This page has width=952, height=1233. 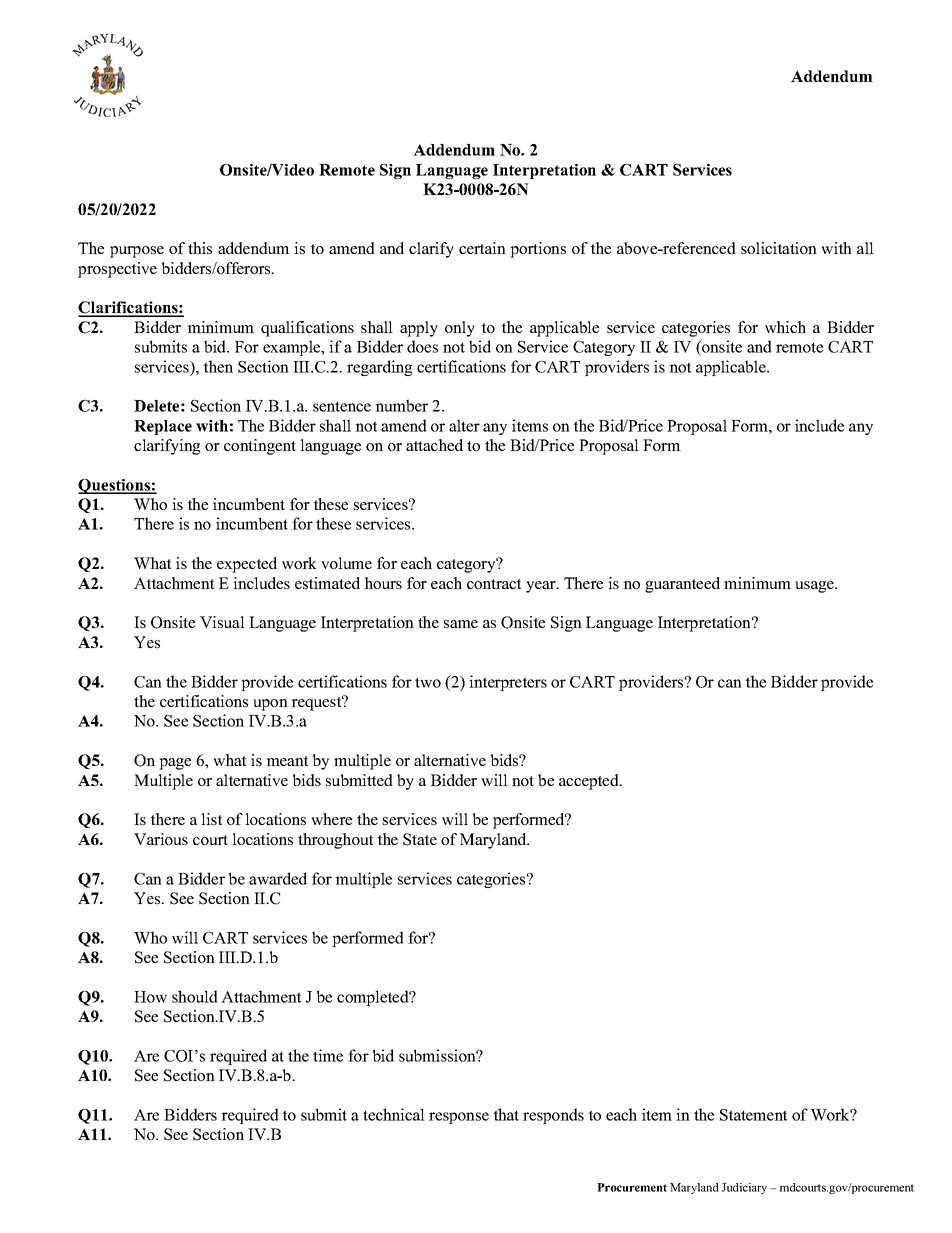 What do you see at coordinates (195, 996) in the page?
I see `should` at bounding box center [195, 996].
